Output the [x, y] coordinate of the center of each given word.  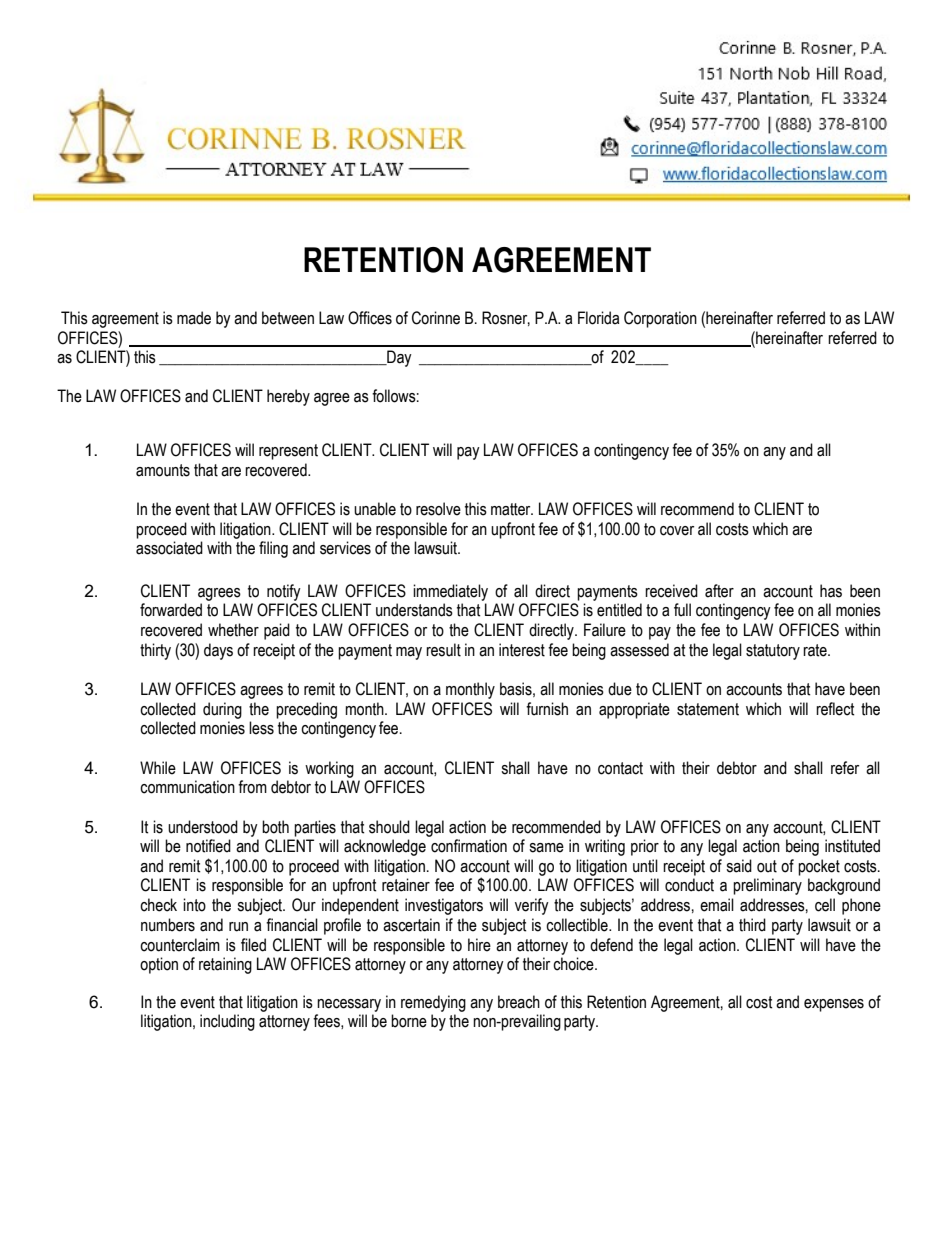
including [227, 1022]
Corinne [436, 318]
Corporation [660, 319]
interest [522, 650]
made [194, 318]
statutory [773, 652]
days [218, 651]
